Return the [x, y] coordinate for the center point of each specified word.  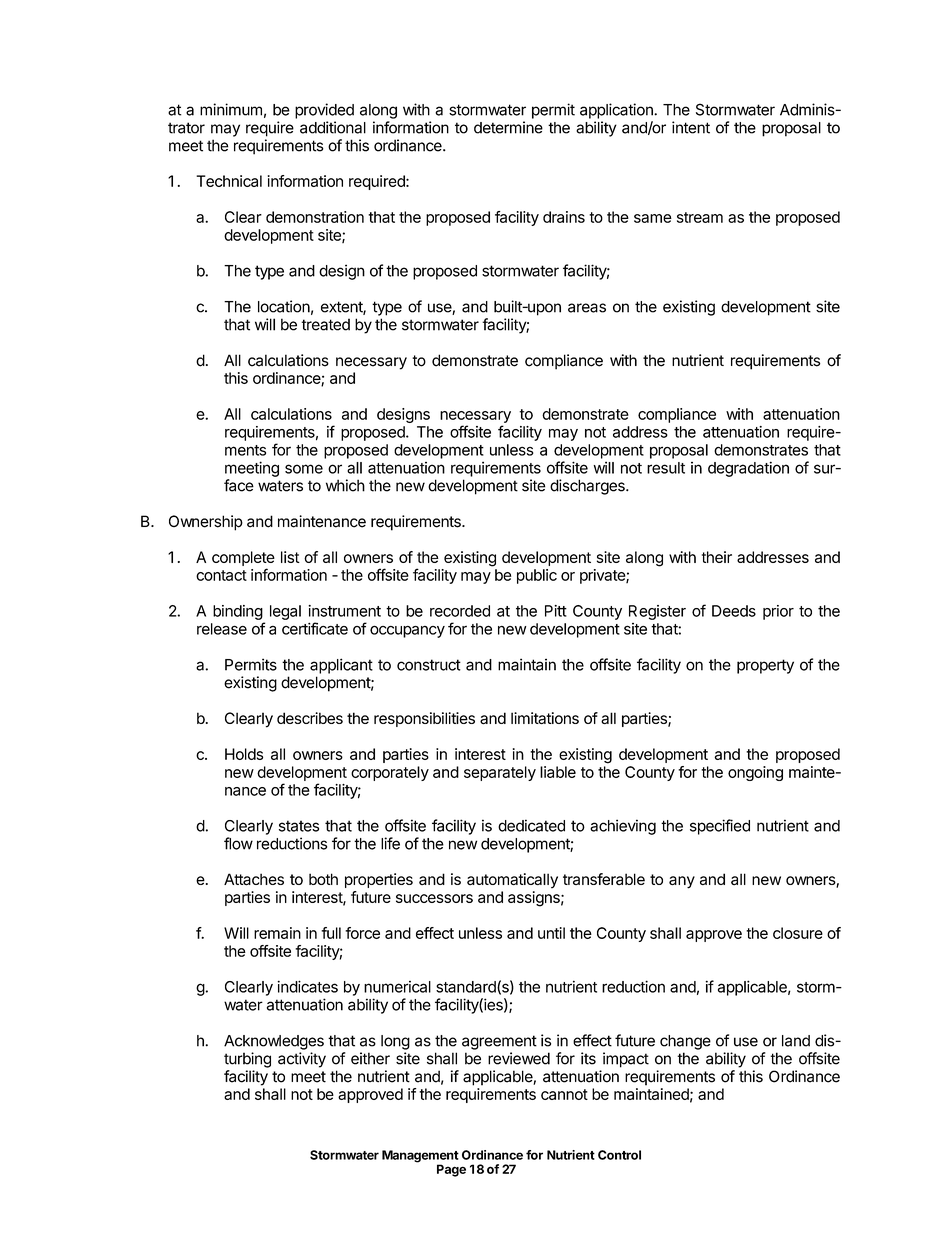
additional [333, 127]
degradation [748, 469]
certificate [315, 628]
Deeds [734, 611]
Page [451, 1170]
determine [508, 127]
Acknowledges [274, 1042]
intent [691, 127]
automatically [512, 881]
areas [587, 308]
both [323, 879]
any [682, 882]
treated [325, 324]
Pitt [556, 611]
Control [619, 1155]
